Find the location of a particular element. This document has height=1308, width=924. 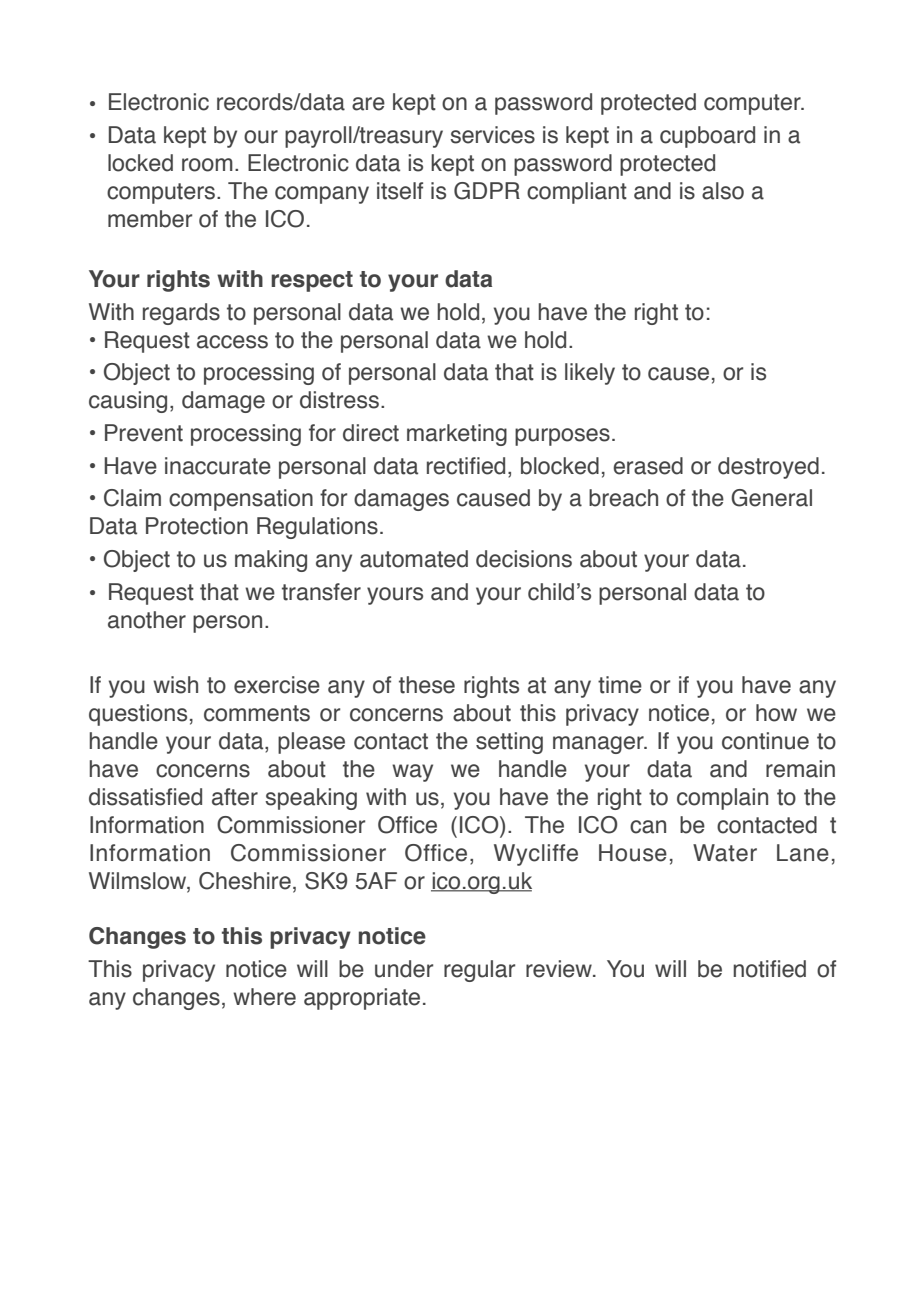

where is located at coordinates (264, 997).
